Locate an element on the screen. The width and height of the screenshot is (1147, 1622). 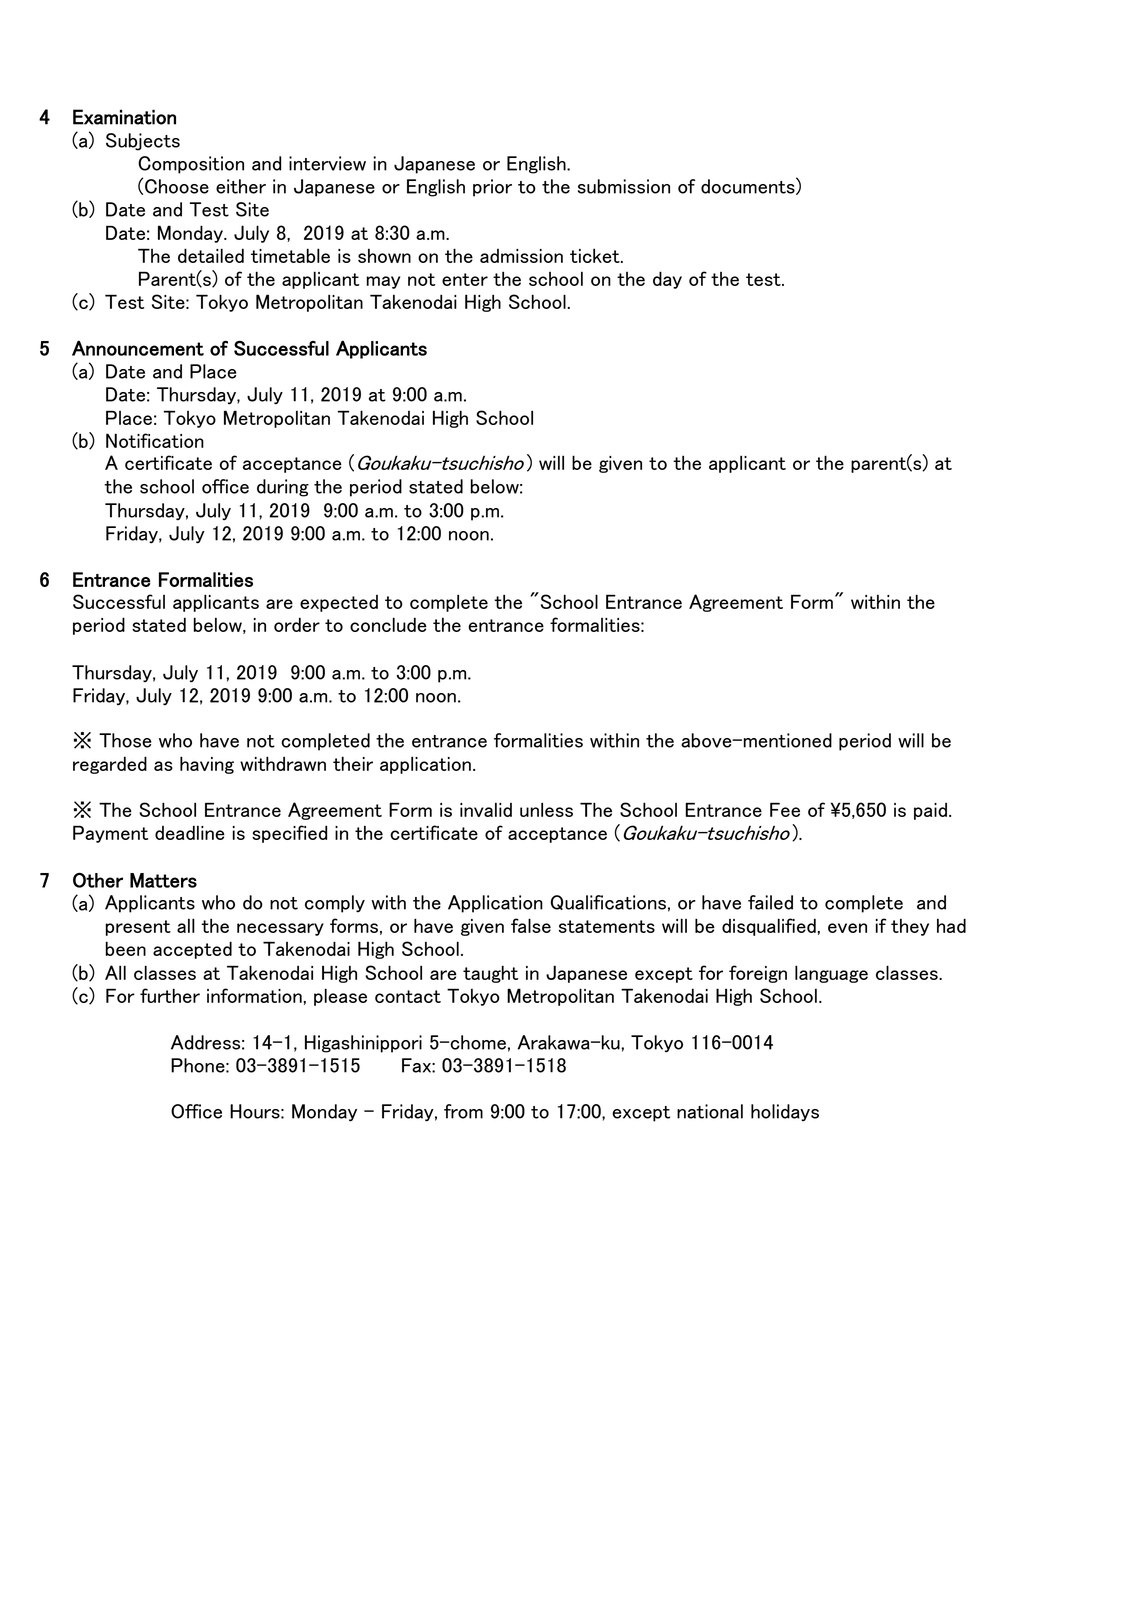
Composition is located at coordinates (191, 165).
